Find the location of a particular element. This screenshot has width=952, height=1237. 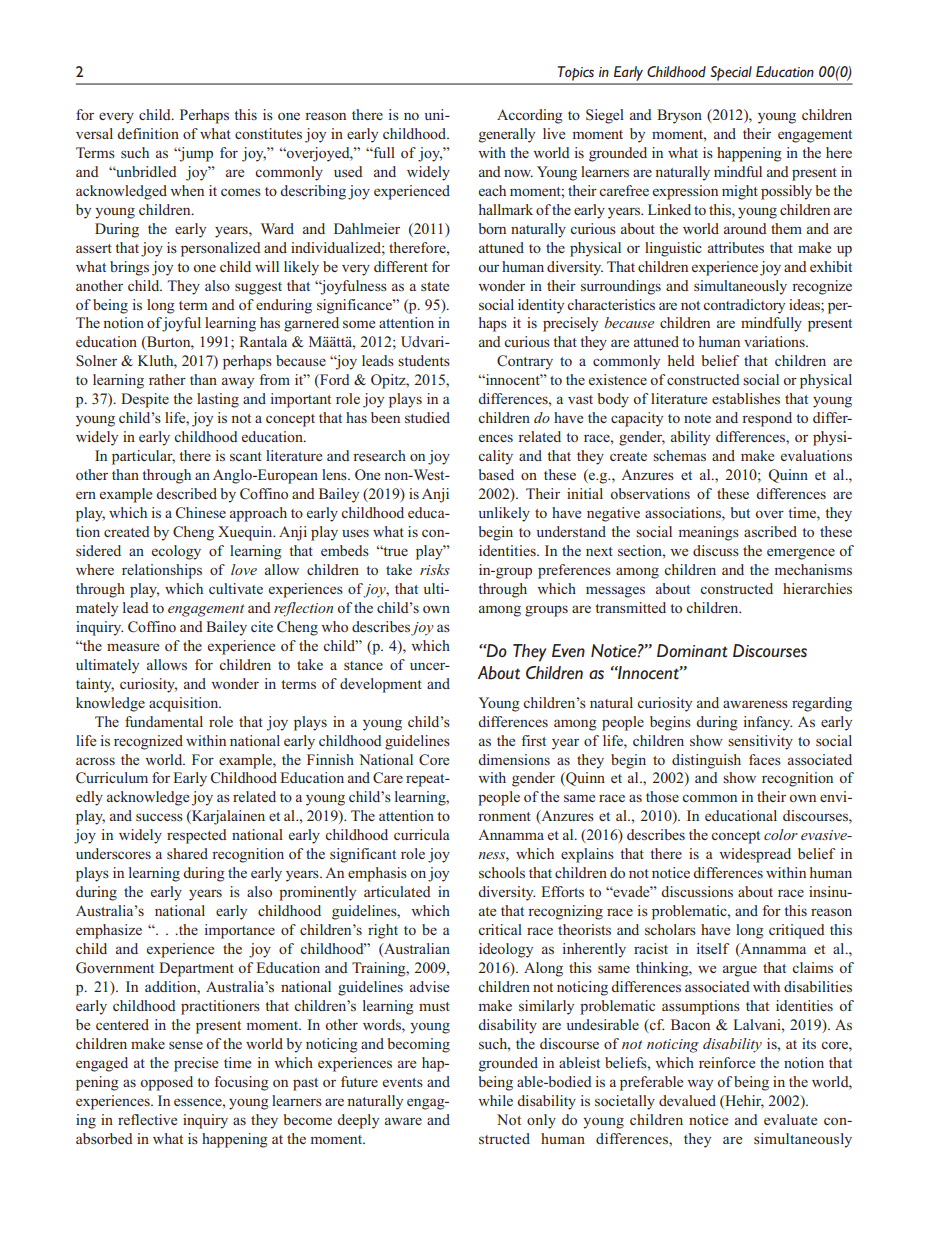

based is located at coordinates (496, 474).
